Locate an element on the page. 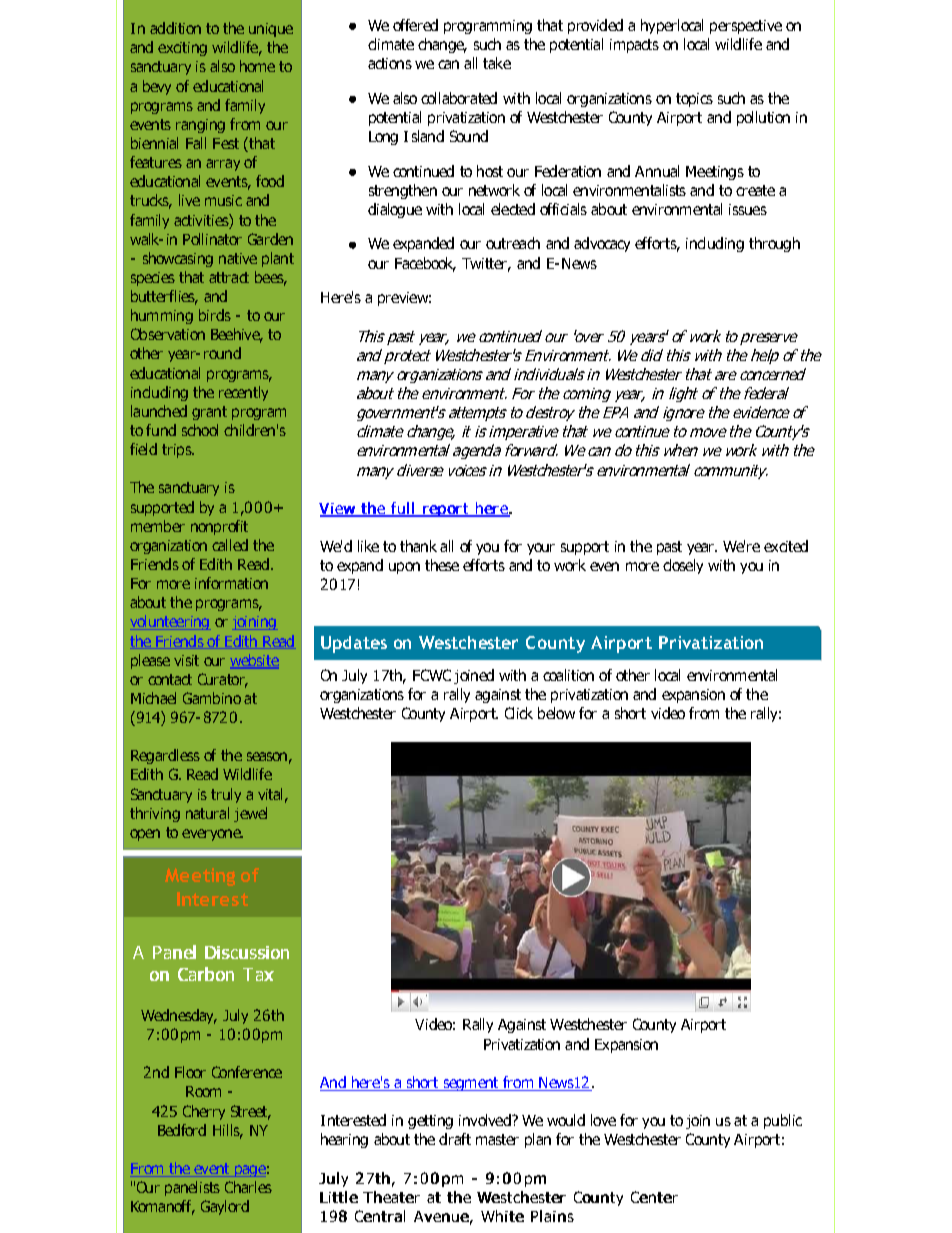 Image resolution: width=952 pixels, height=1233 pixels. take is located at coordinates (497, 63).
